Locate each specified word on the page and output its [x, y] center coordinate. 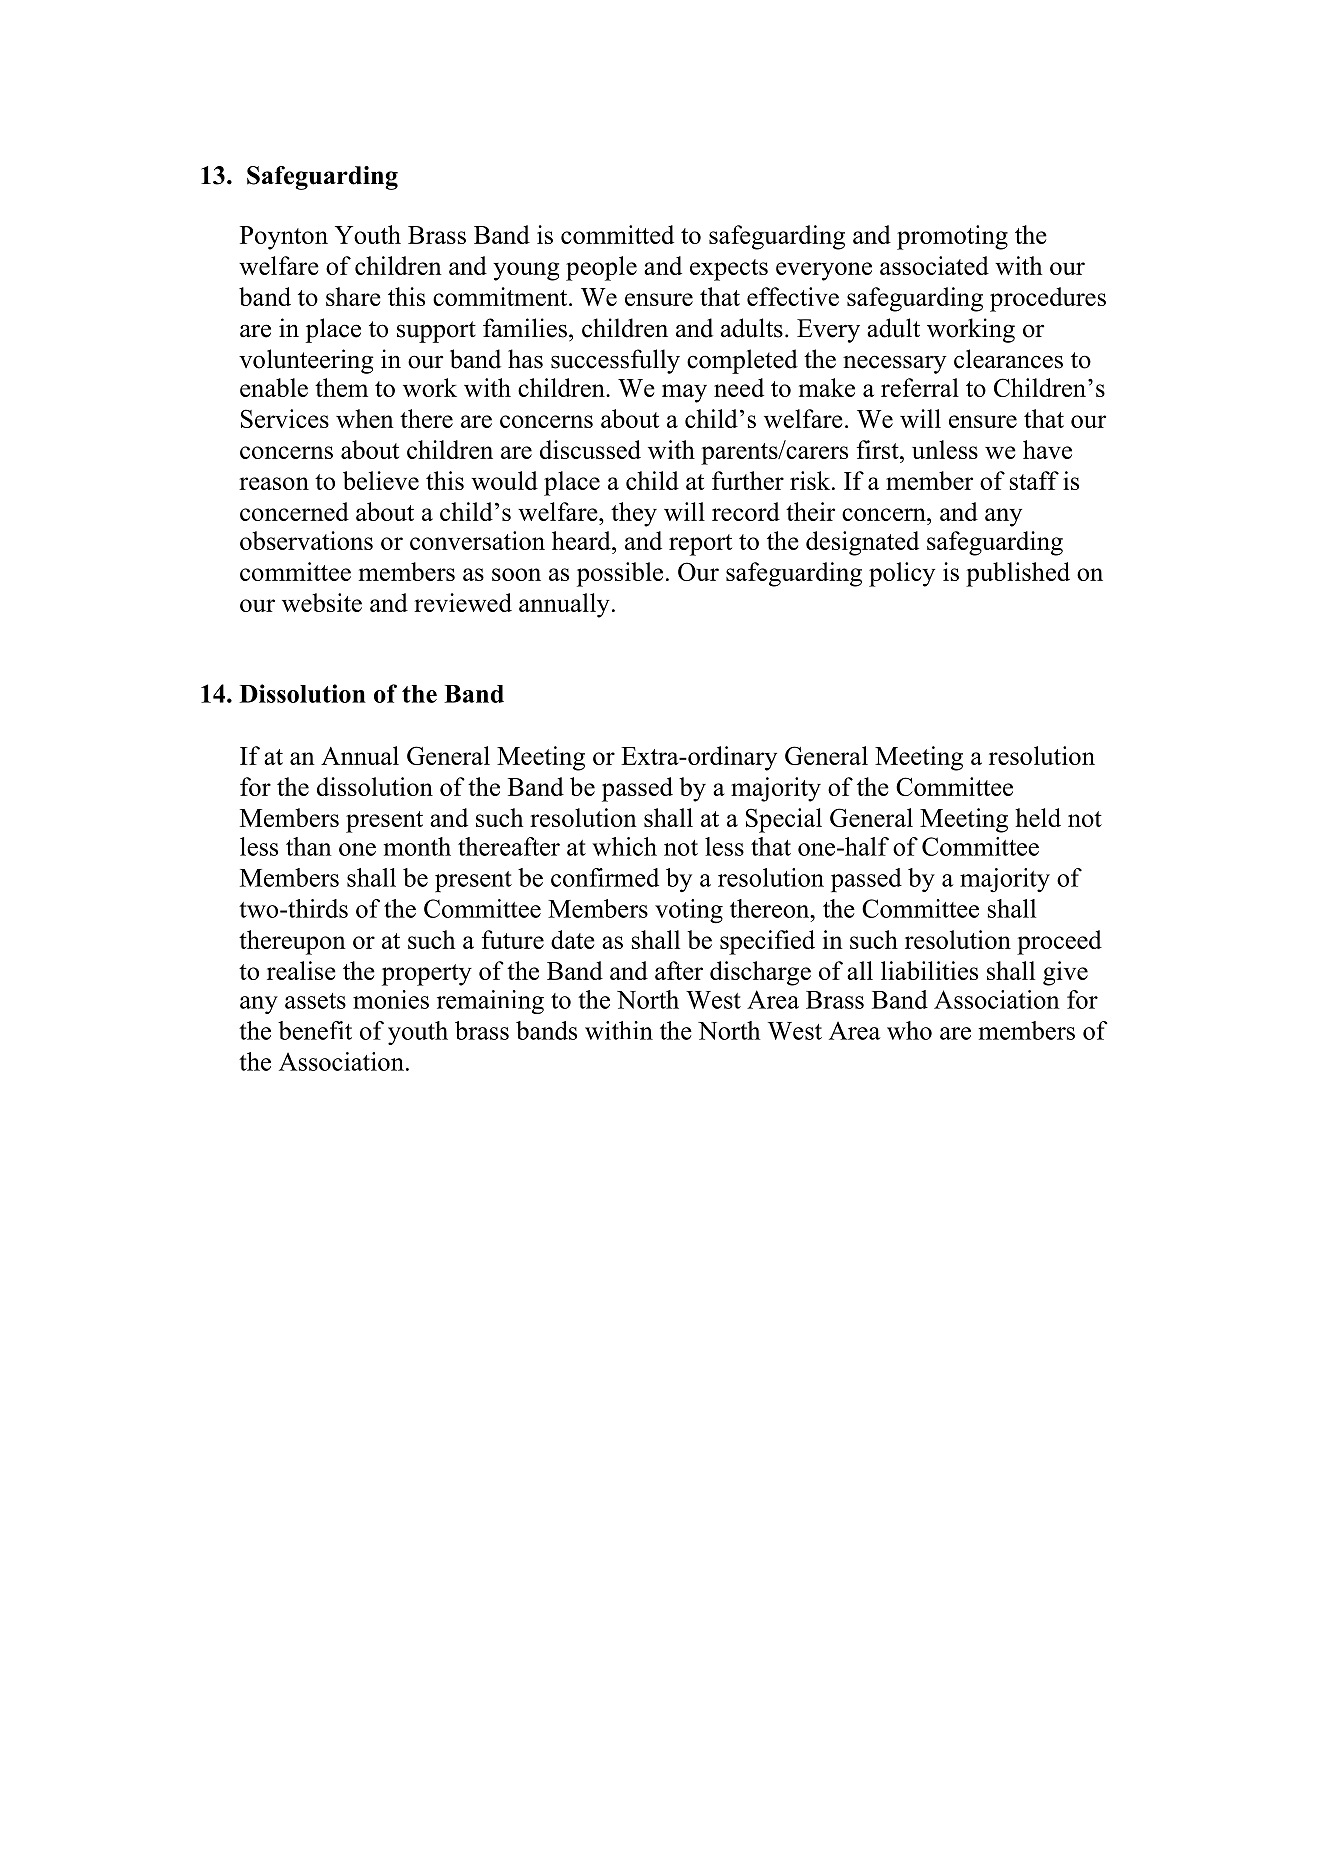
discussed [590, 449]
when [365, 418]
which [624, 846]
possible [620, 574]
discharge [760, 973]
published [1018, 574]
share [353, 296]
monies [391, 999]
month [417, 846]
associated [934, 265]
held [1038, 817]
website [322, 602]
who [909, 1030]
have [1047, 449]
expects [729, 270]
